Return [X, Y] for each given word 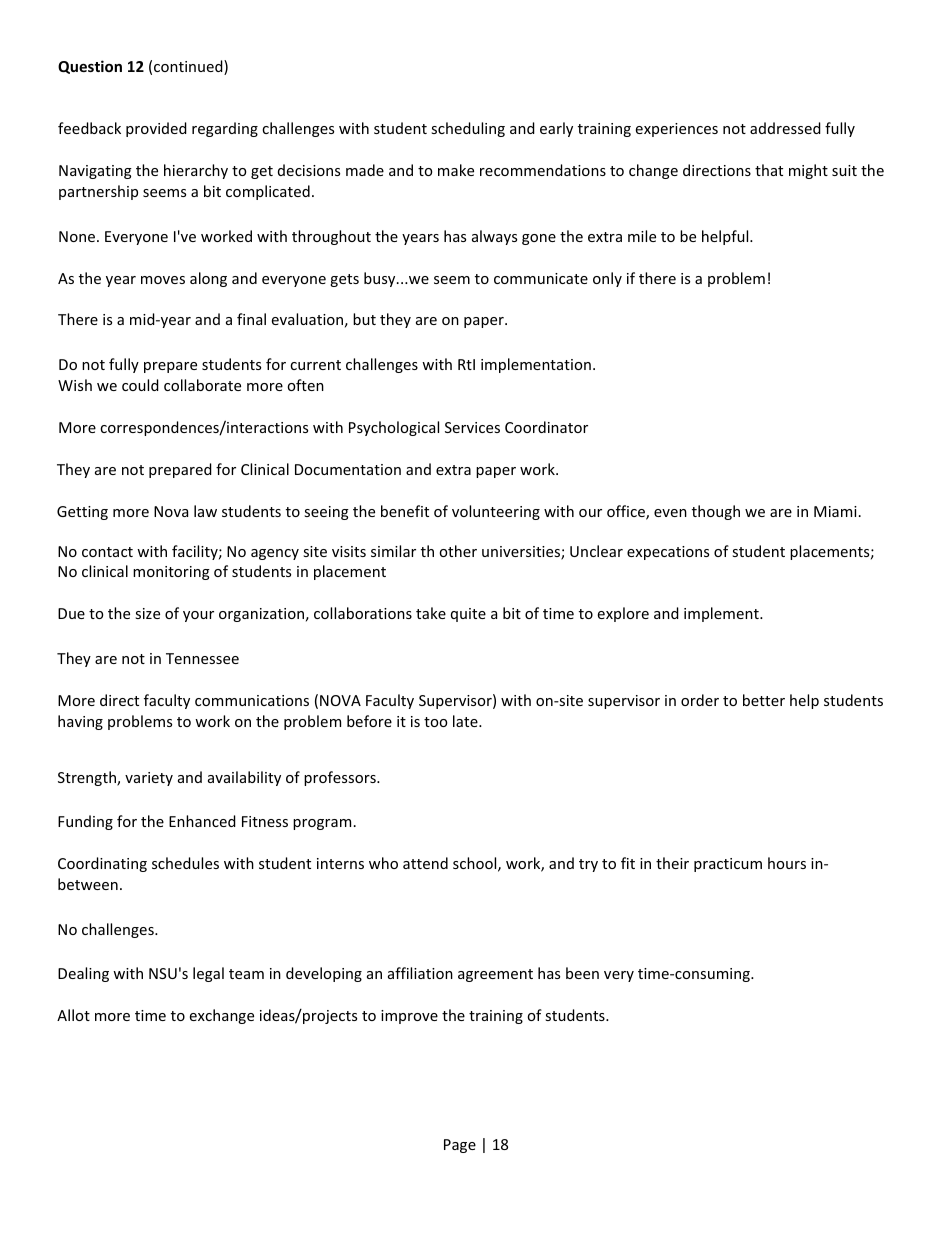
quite [468, 615]
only [607, 279]
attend [425, 863]
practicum [728, 865]
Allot [73, 1015]
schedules [185, 863]
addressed [785, 128]
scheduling [468, 129]
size [147, 613]
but [364, 319]
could [140, 385]
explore [623, 614]
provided [156, 129]
